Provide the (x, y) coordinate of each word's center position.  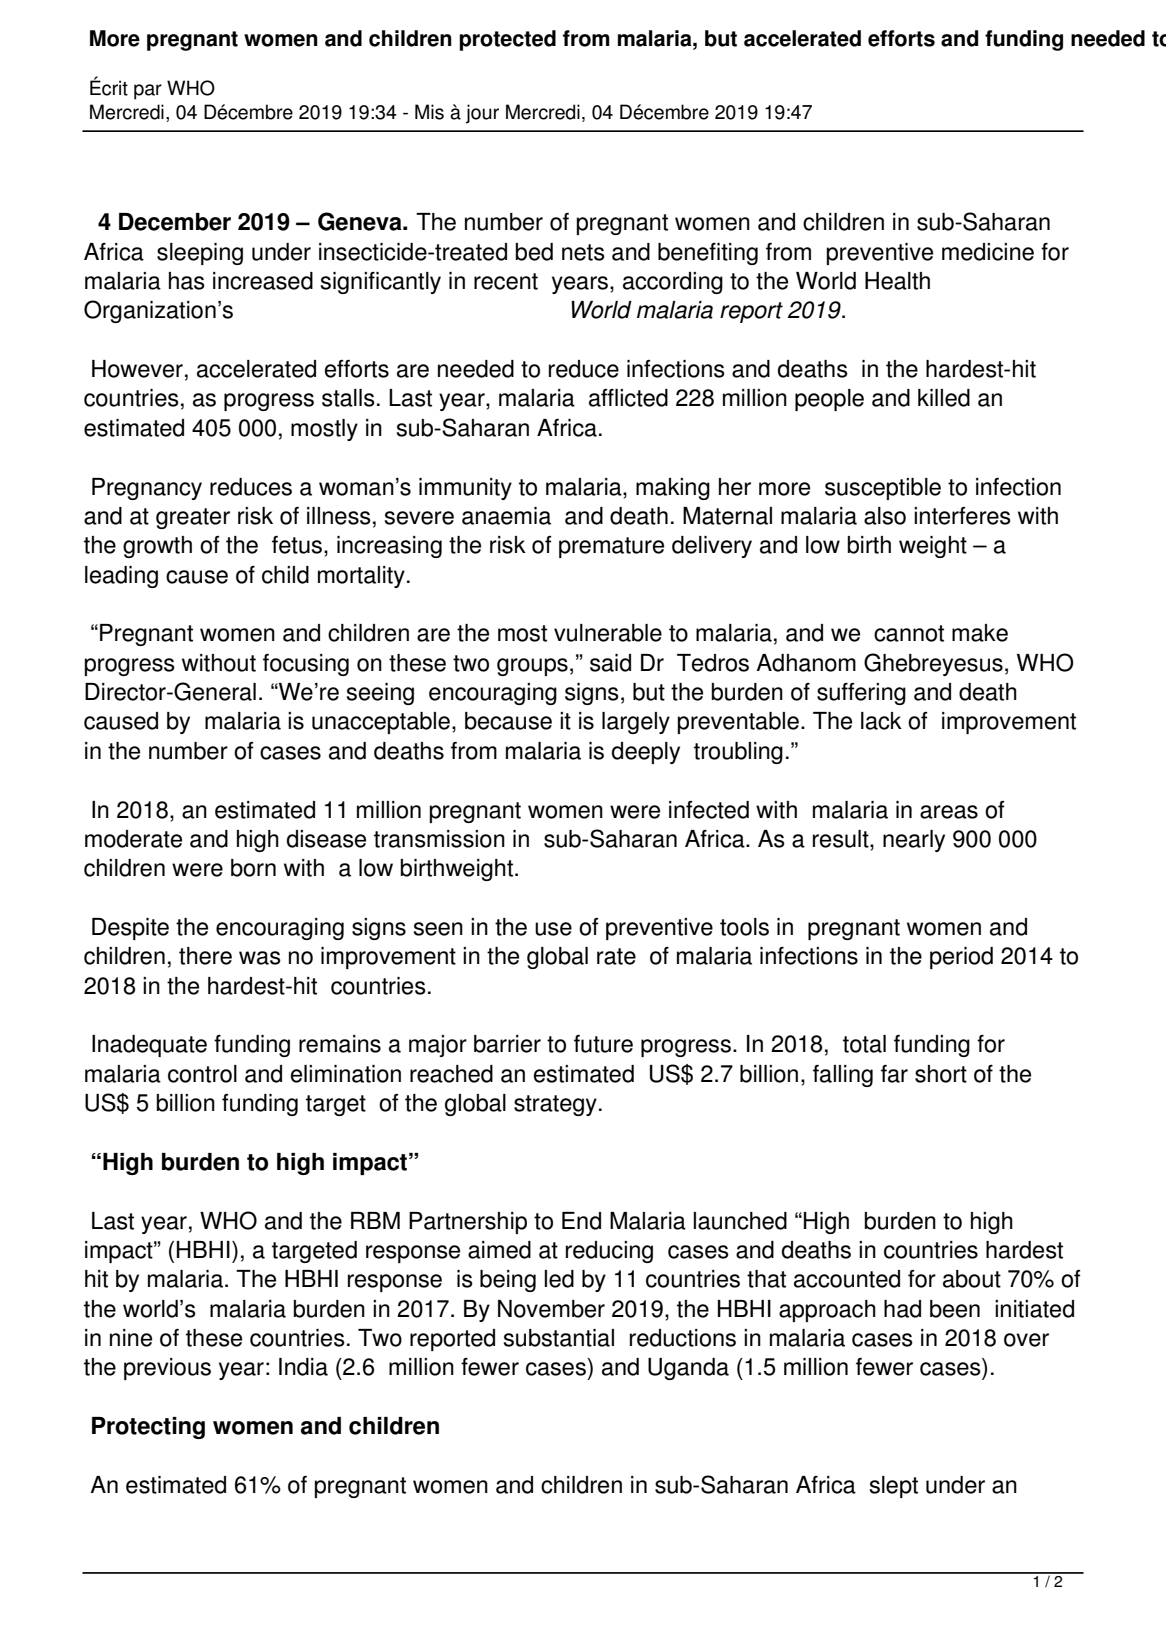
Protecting (148, 1428)
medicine (988, 252)
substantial (559, 1338)
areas (949, 812)
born (253, 868)
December (175, 222)
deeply (646, 753)
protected (507, 40)
